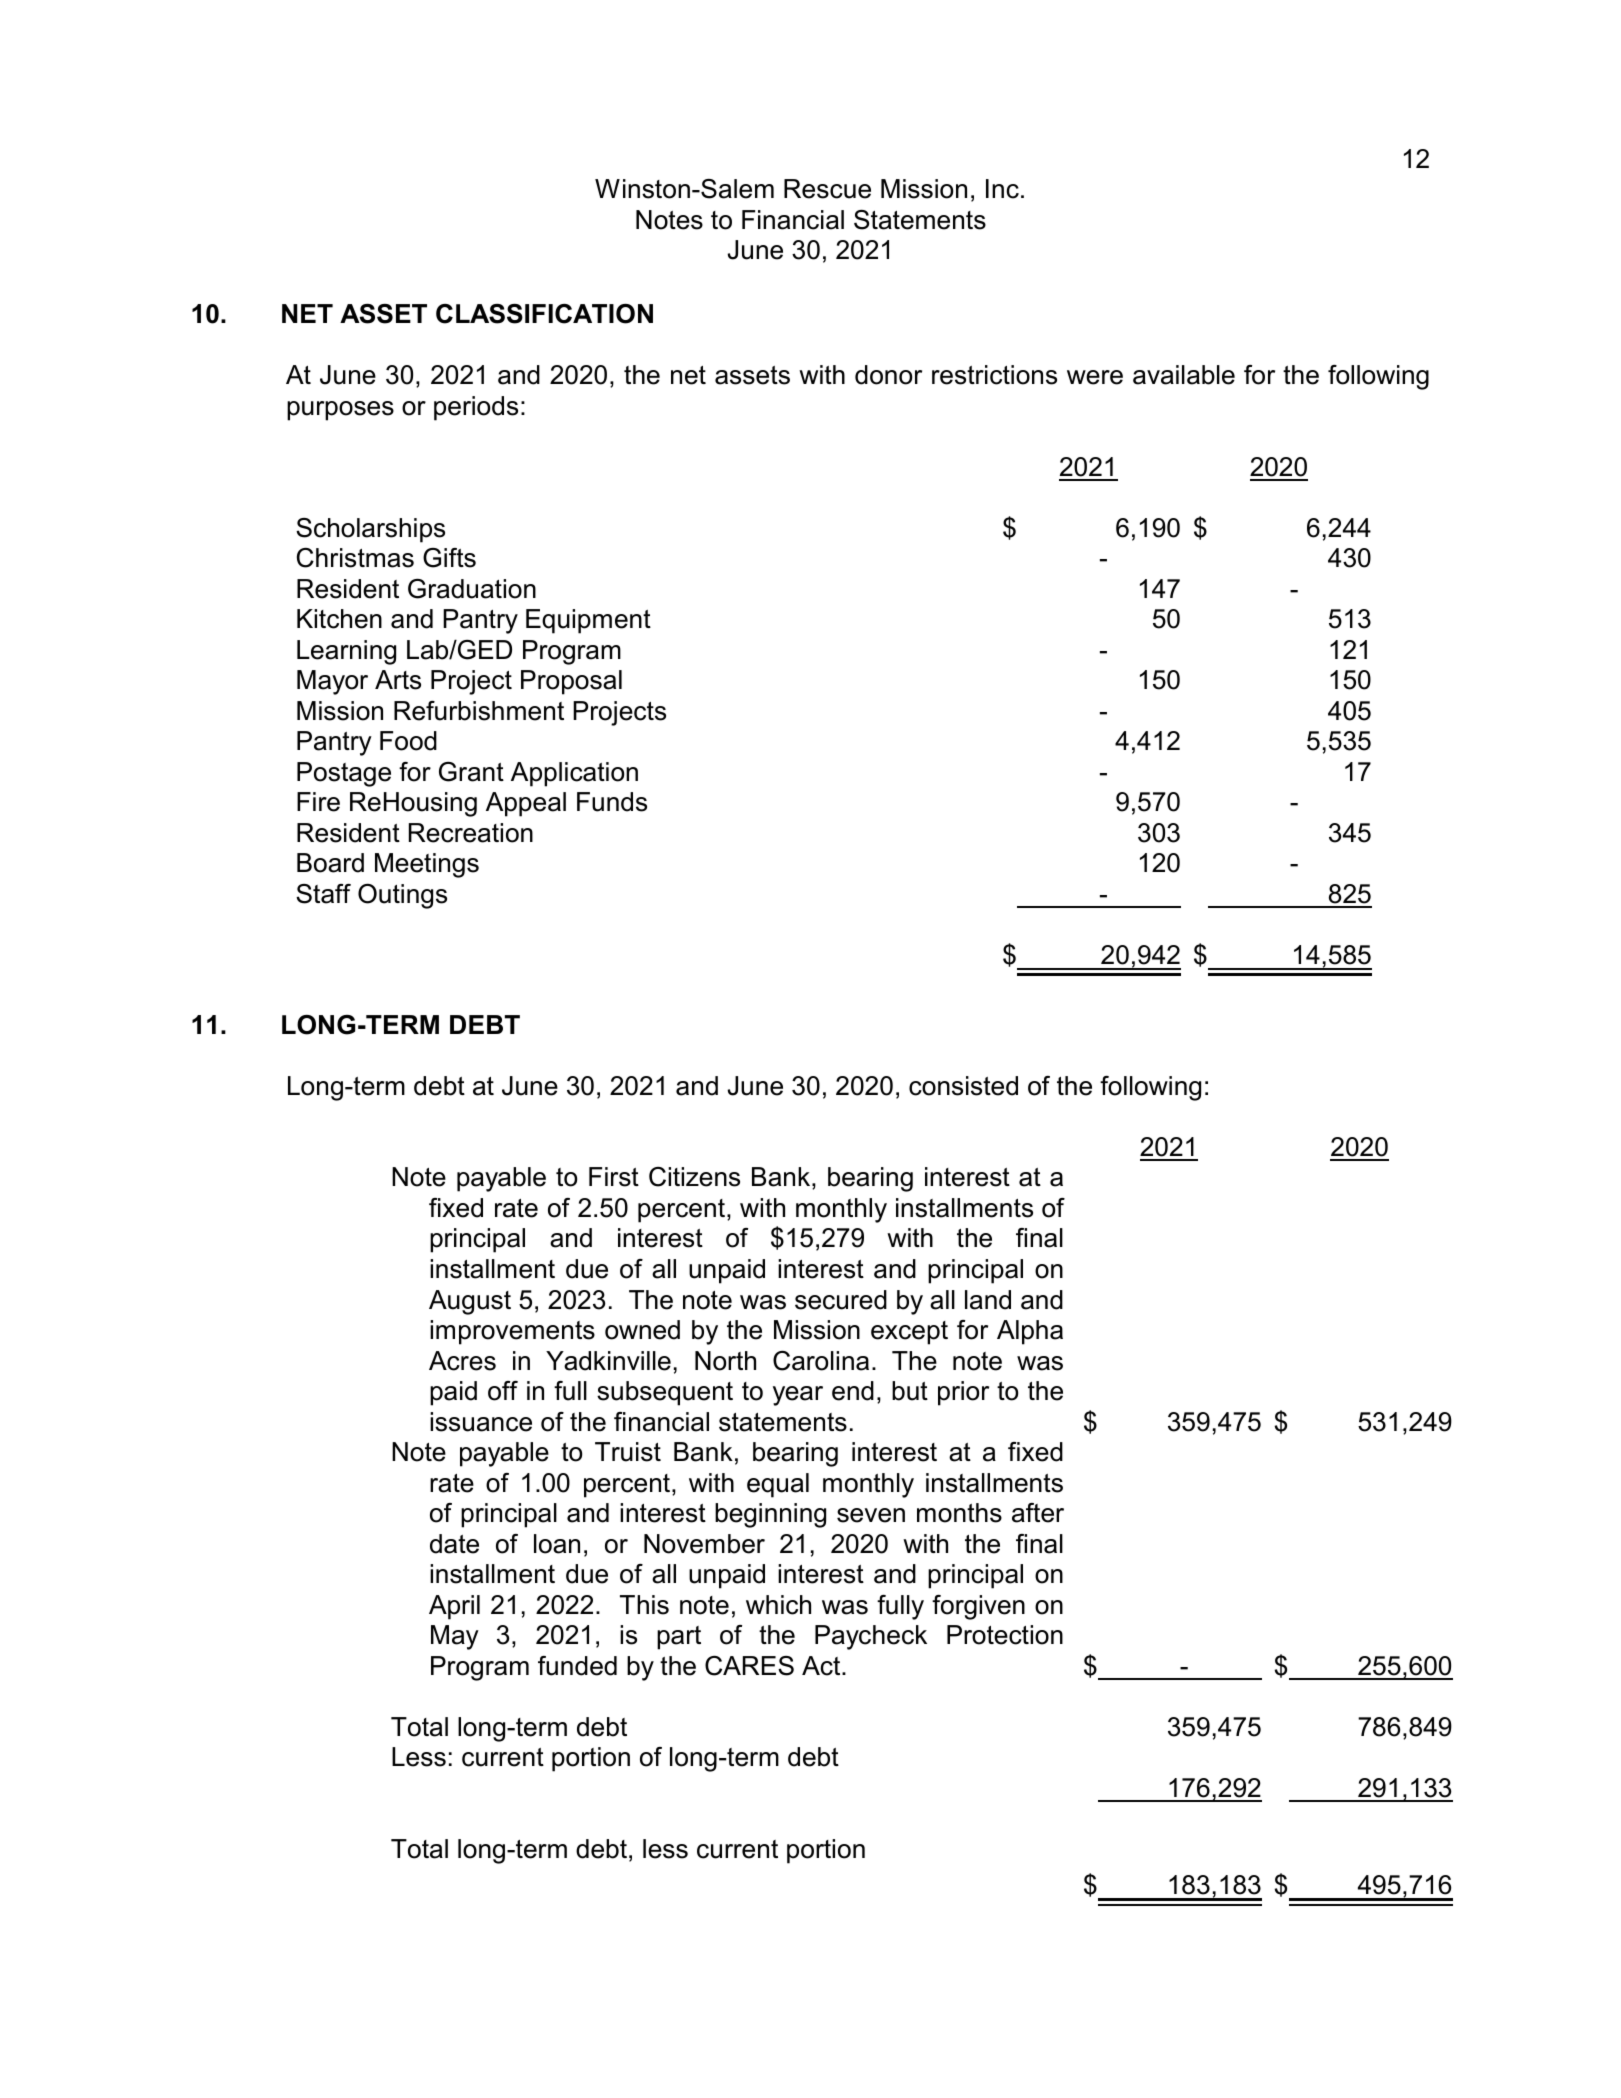  Describe the element at coordinates (694, 1177) in the document. I see `Citizens` at that location.
